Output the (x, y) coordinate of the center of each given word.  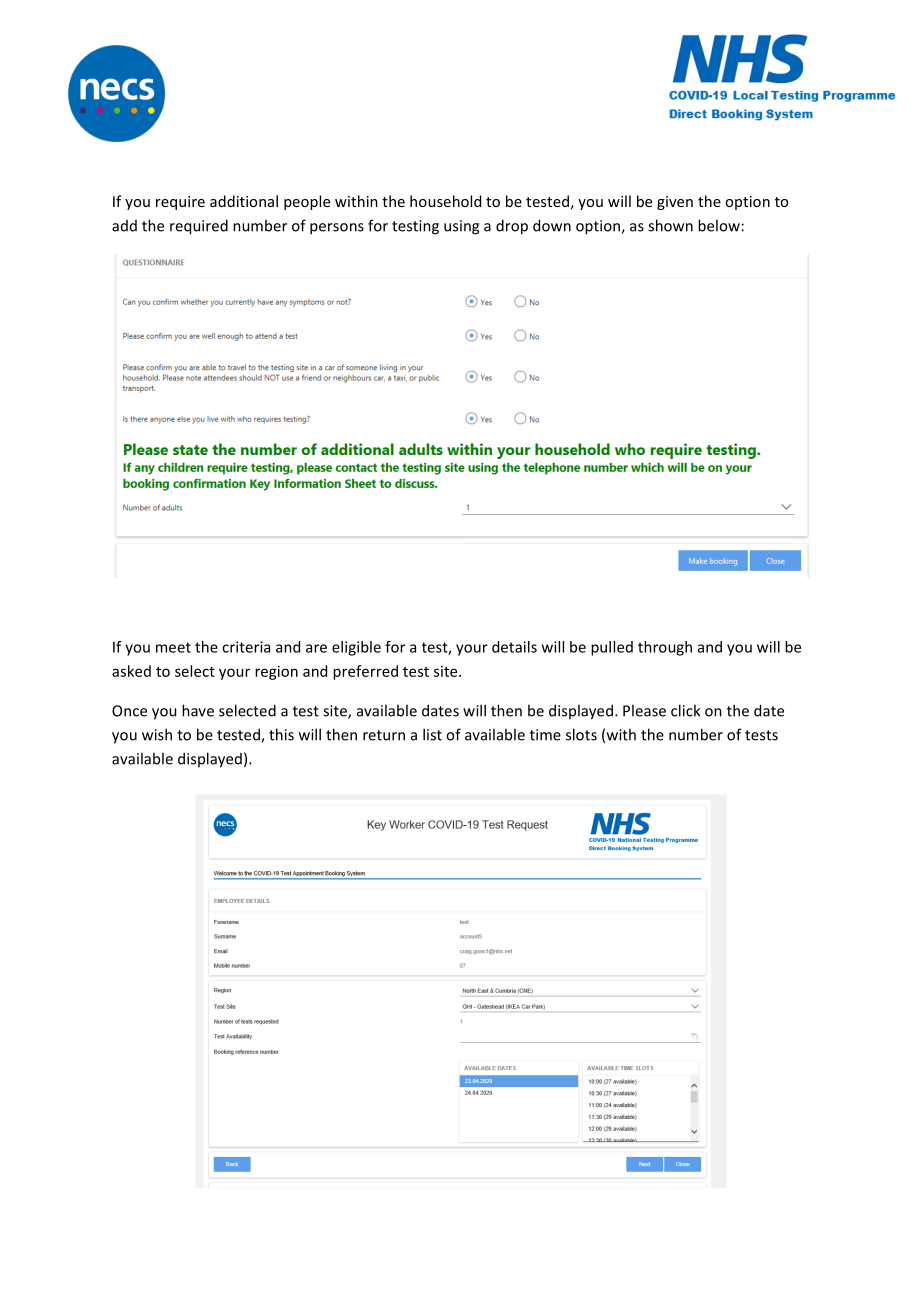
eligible (356, 648)
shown (670, 225)
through (665, 648)
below (719, 225)
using (461, 227)
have (198, 710)
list (432, 734)
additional (244, 201)
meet (173, 647)
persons (337, 229)
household (445, 201)
